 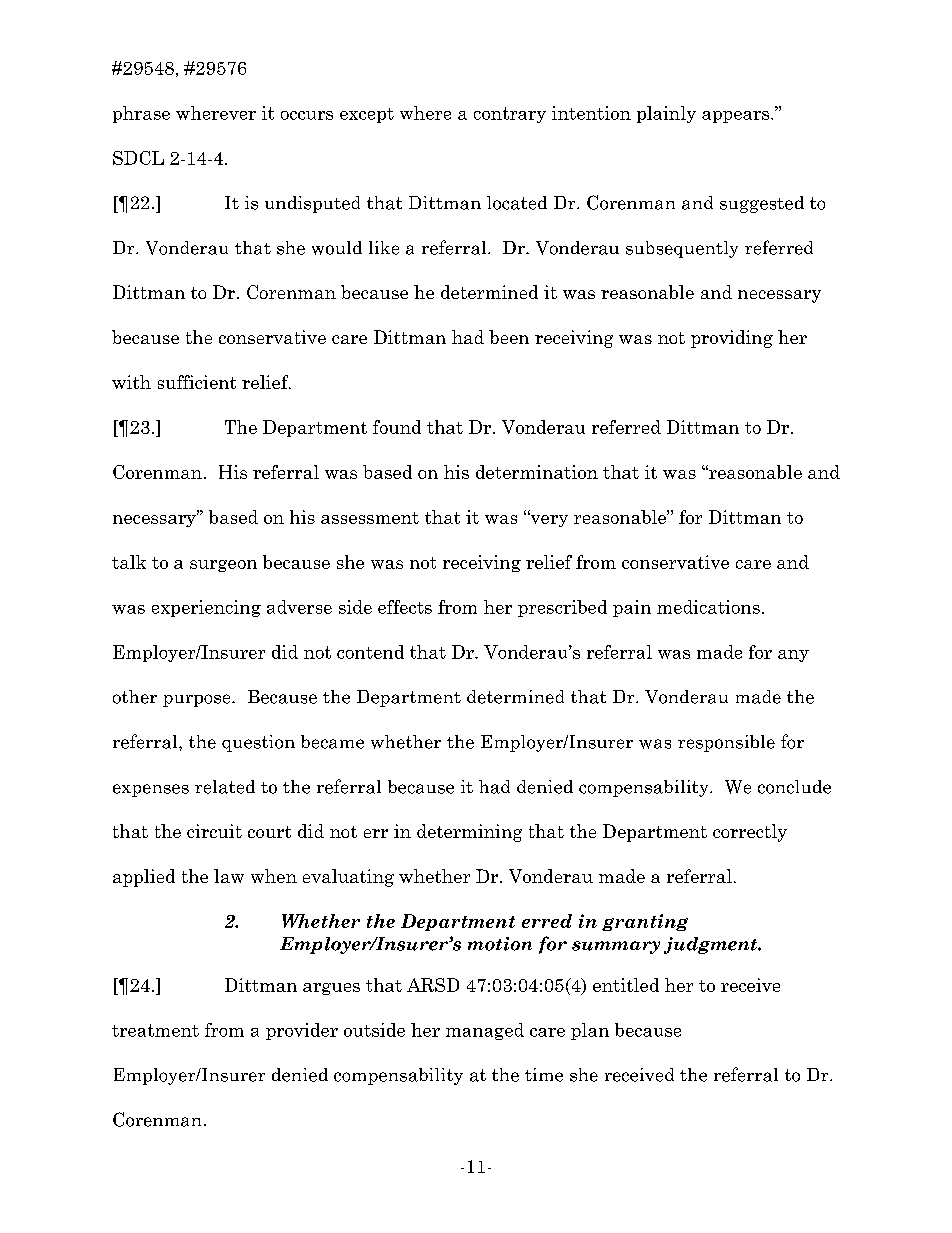 What do you see at coordinates (626, 985) in the screenshot?
I see `entitled` at bounding box center [626, 985].
